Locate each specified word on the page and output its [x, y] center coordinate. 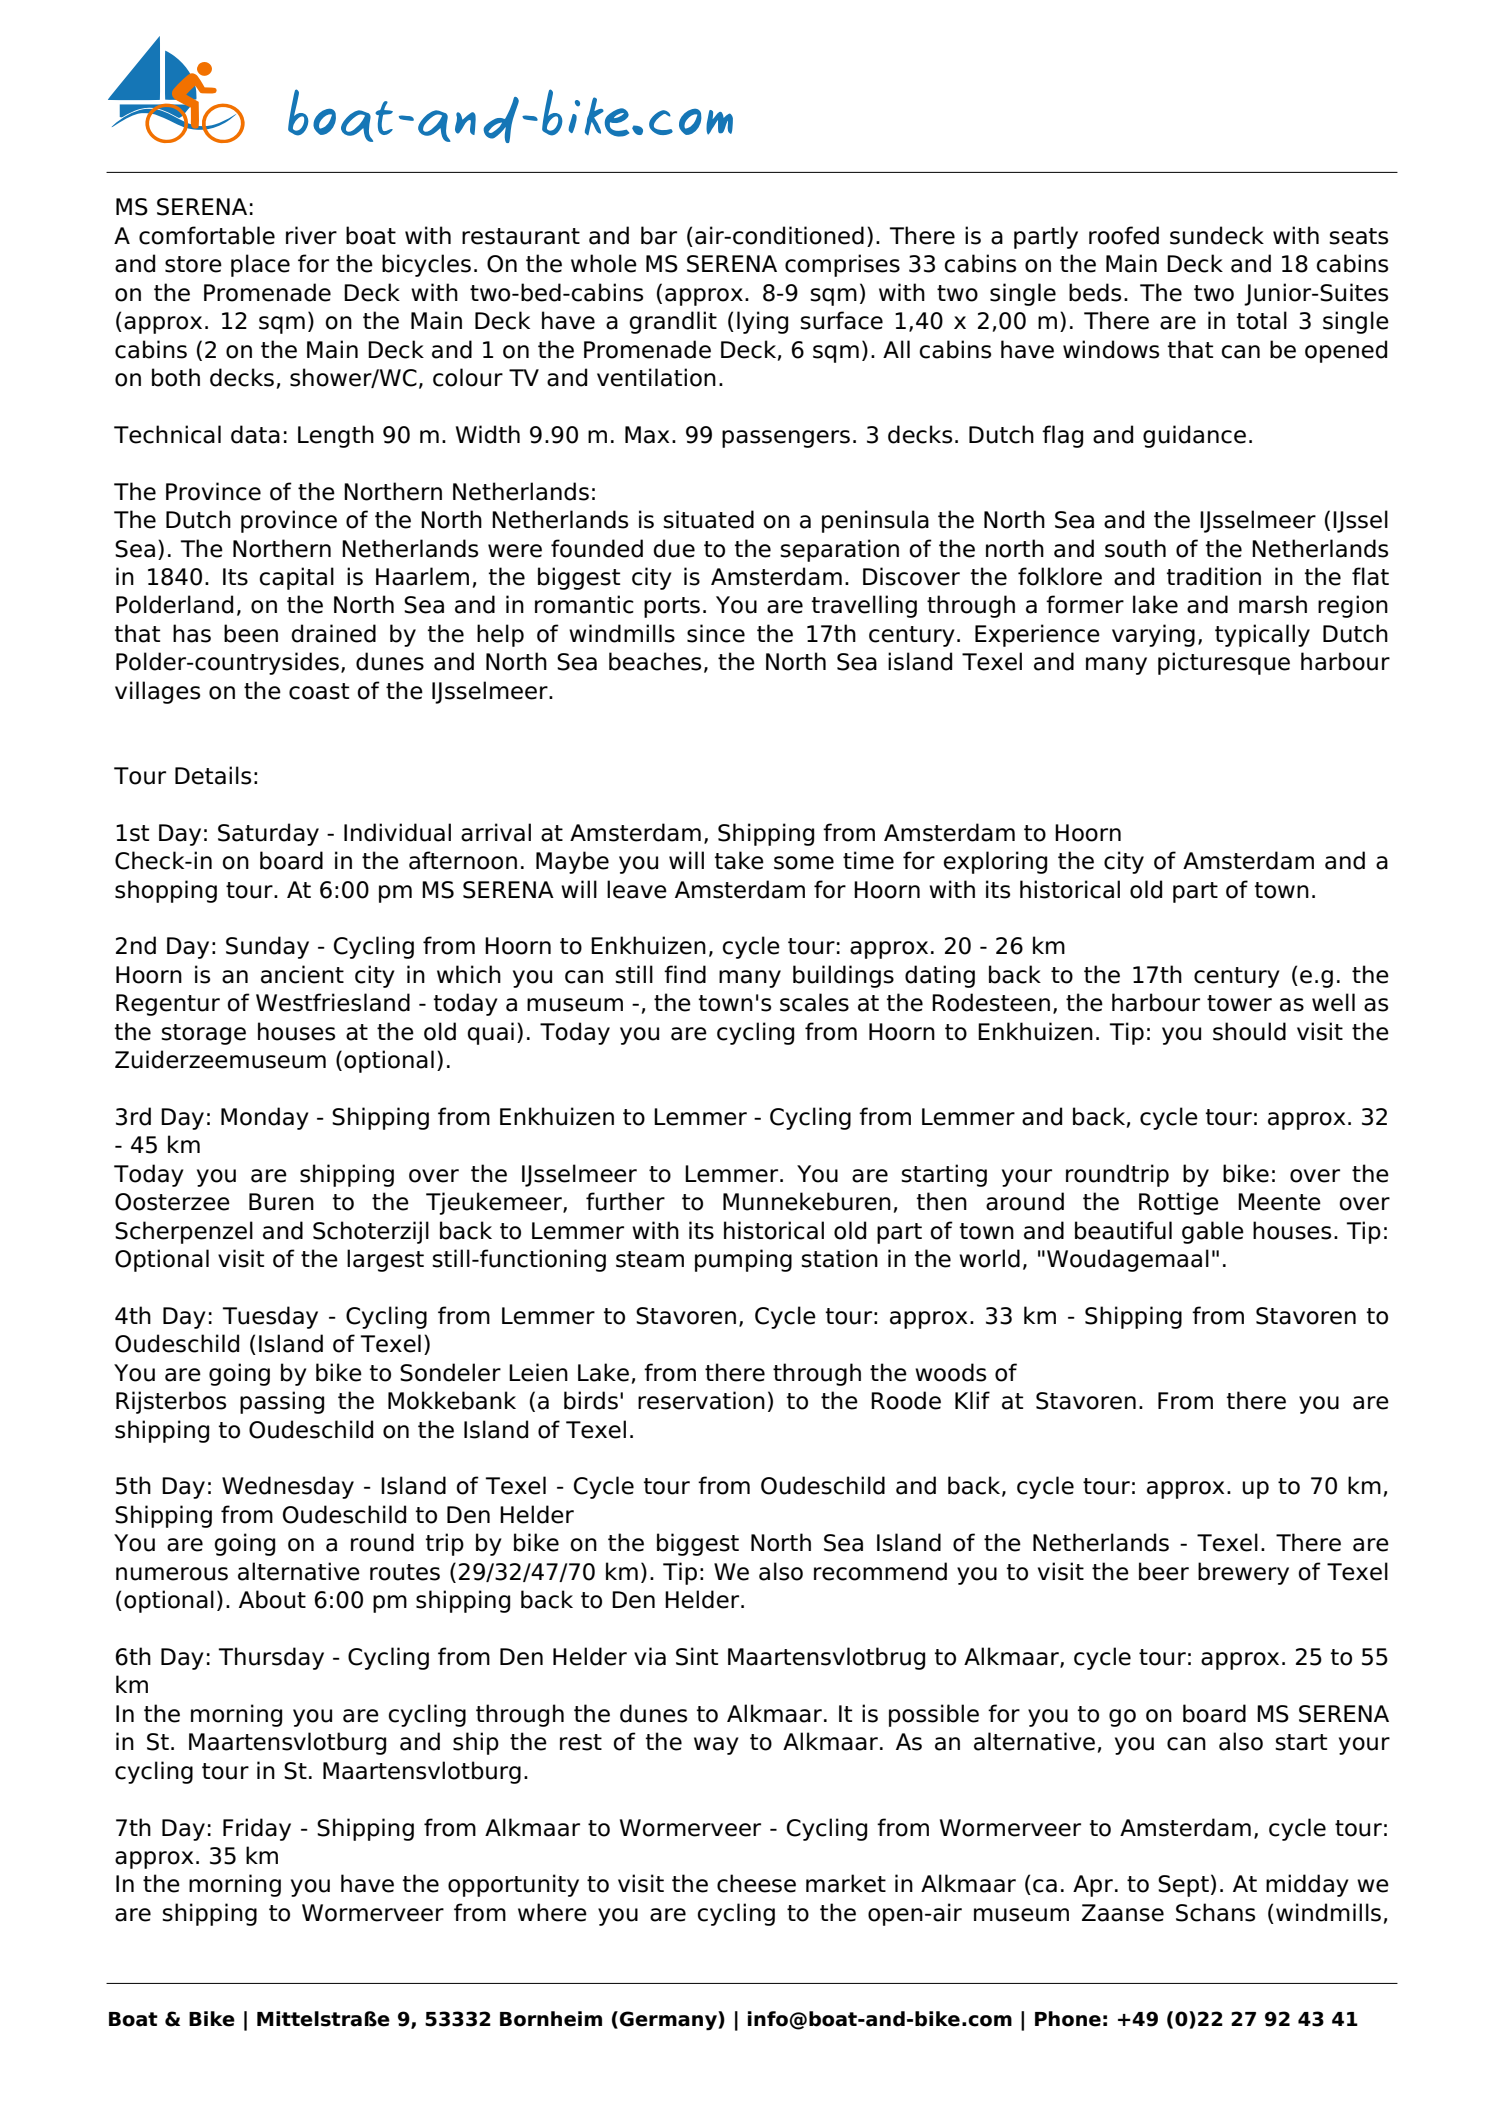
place [260, 265]
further [625, 1201]
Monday [265, 1118]
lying [762, 322]
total [1262, 320]
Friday [257, 1829]
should [1249, 1031]
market [846, 1883]
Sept [1183, 1886]
